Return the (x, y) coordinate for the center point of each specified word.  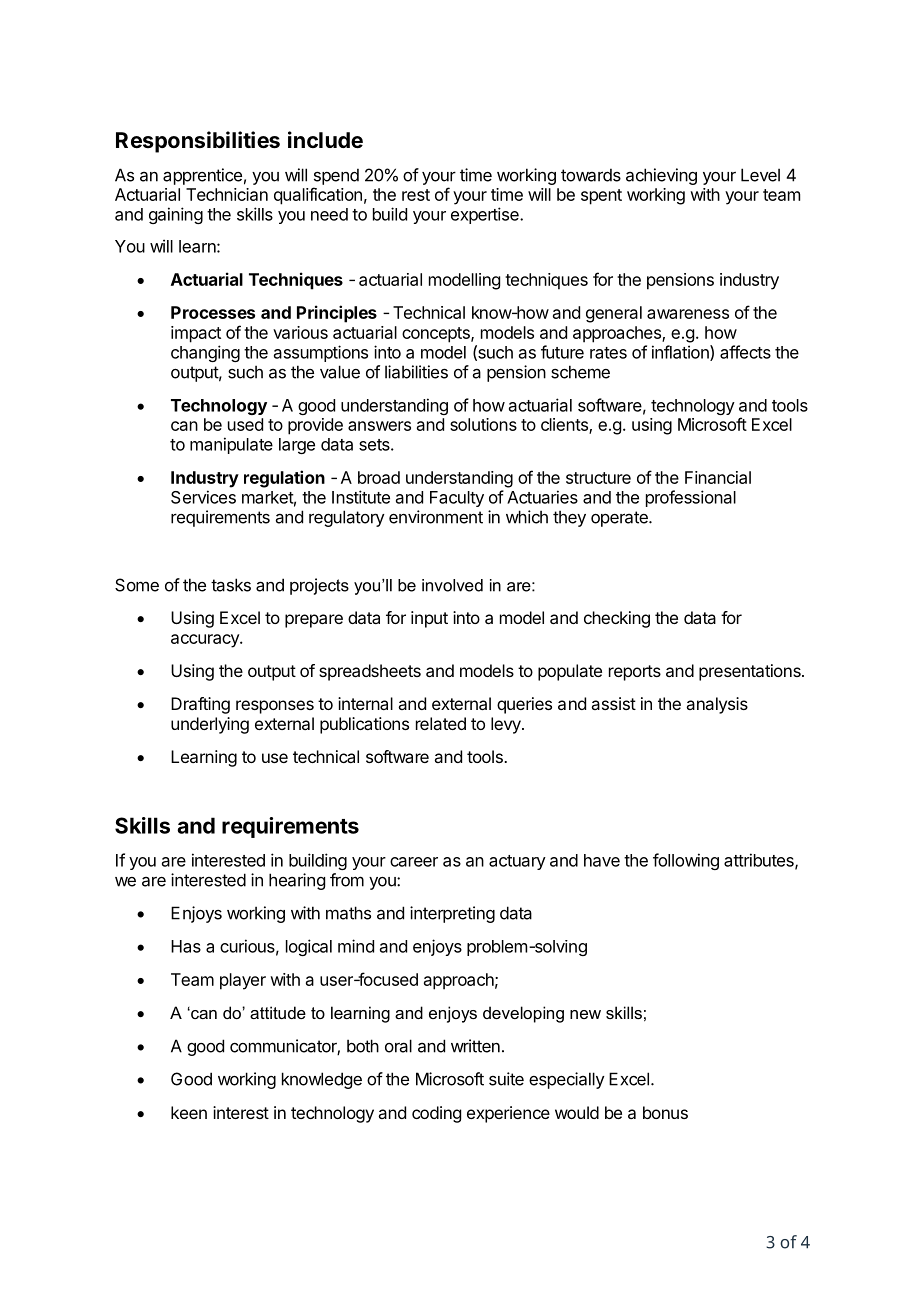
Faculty (457, 499)
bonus (665, 1112)
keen (189, 1112)
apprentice (202, 176)
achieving (661, 176)
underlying (210, 725)
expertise (486, 215)
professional (691, 498)
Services (203, 497)
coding (436, 1114)
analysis (717, 705)
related (441, 723)
